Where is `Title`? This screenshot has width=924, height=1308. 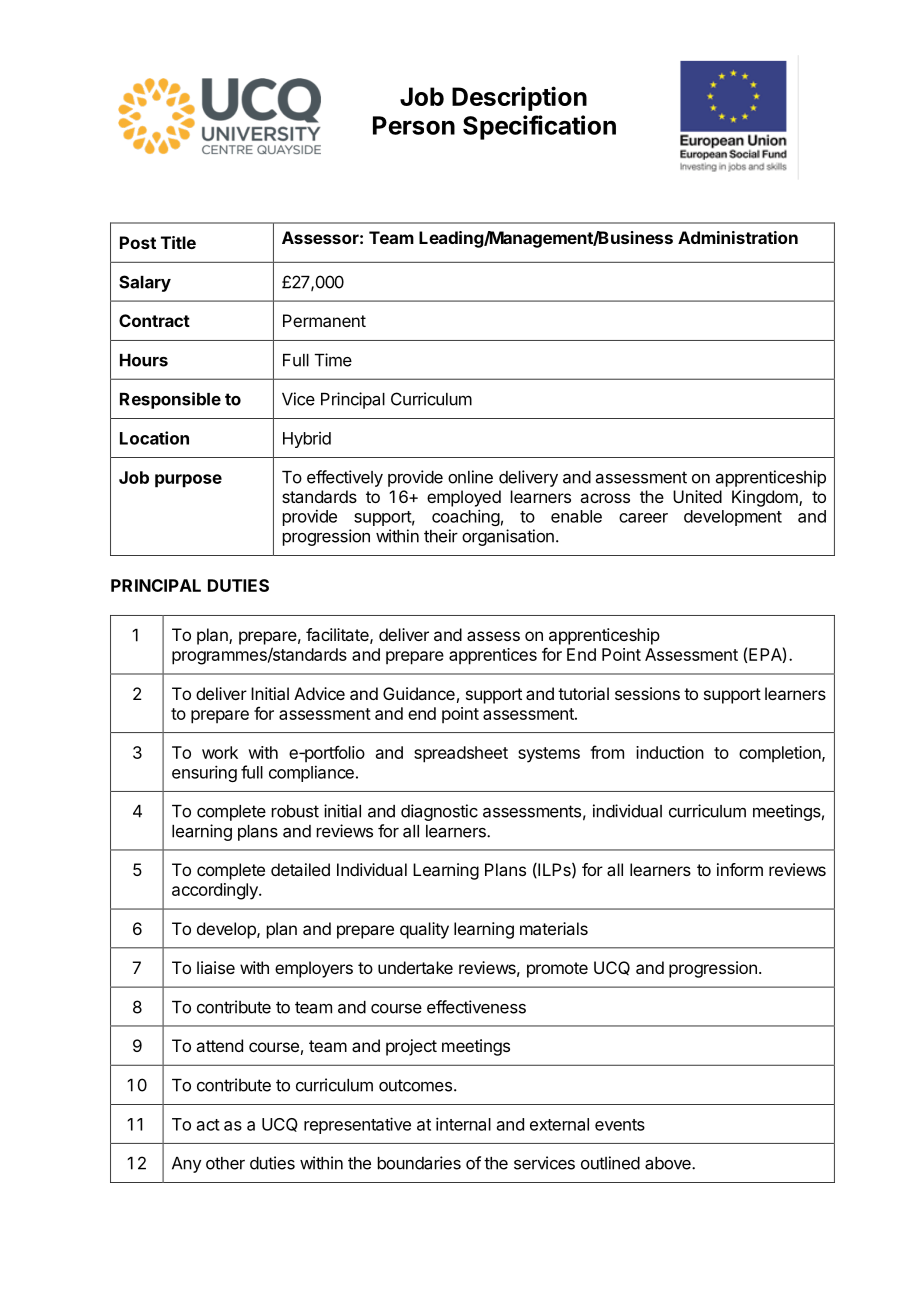 Title is located at coordinates (178, 242).
